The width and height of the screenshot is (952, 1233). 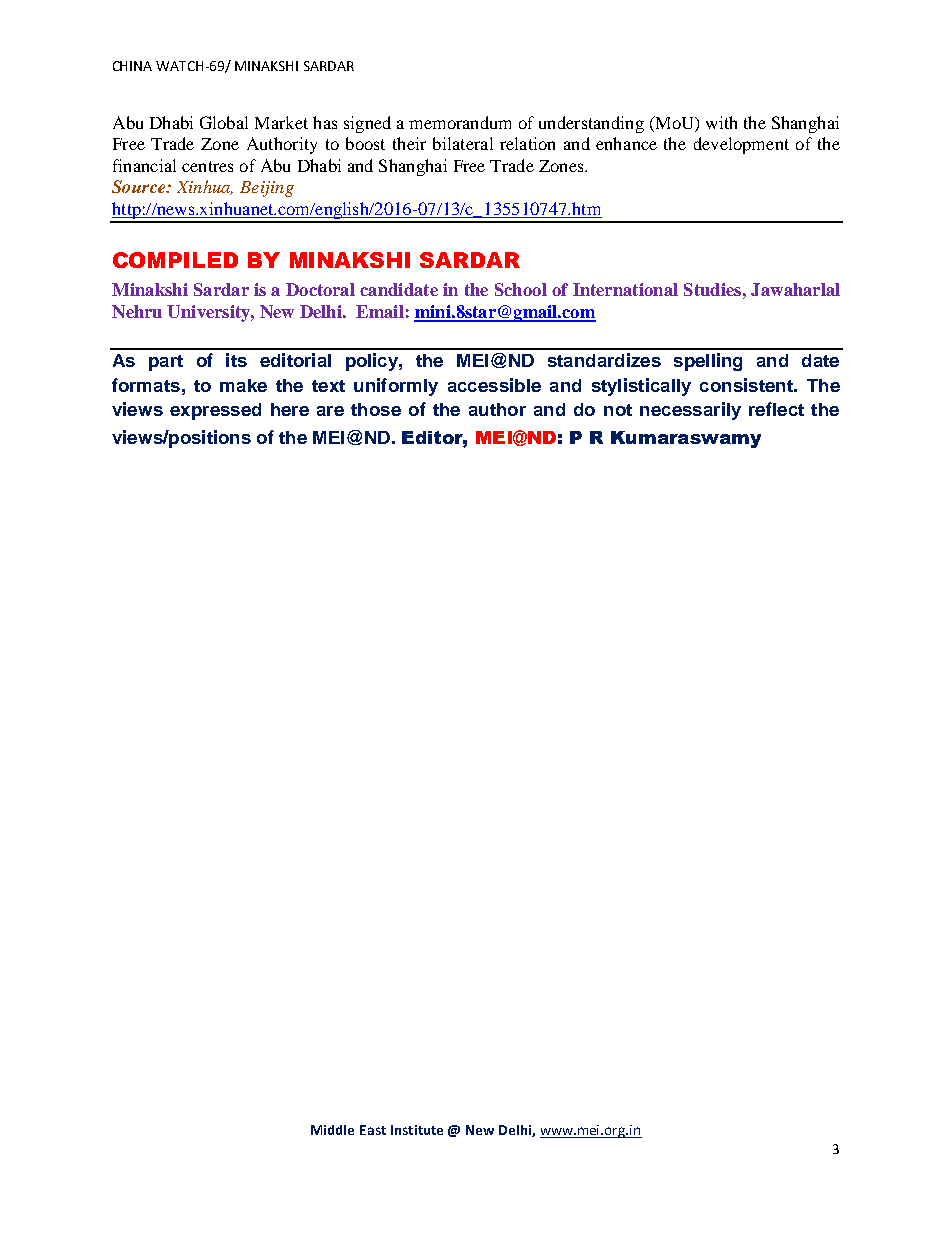 What do you see at coordinates (332, 1130) in the screenshot?
I see `Middle` at bounding box center [332, 1130].
